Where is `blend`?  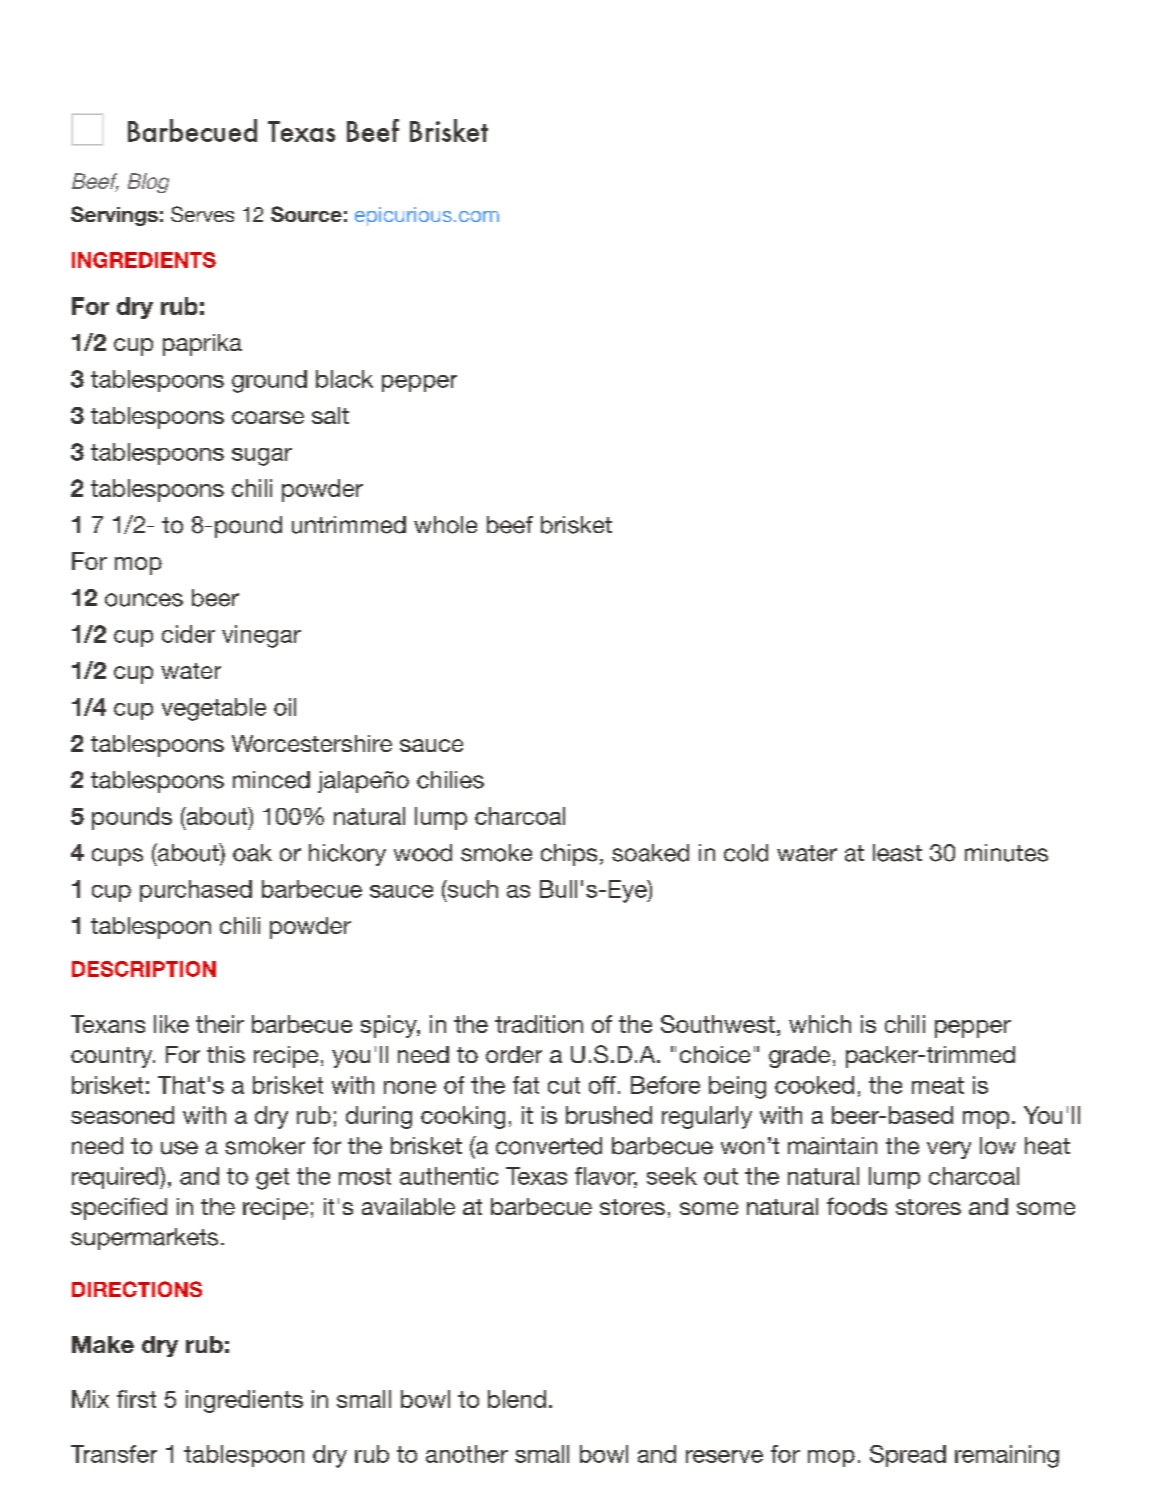
blend is located at coordinates (517, 1399).
